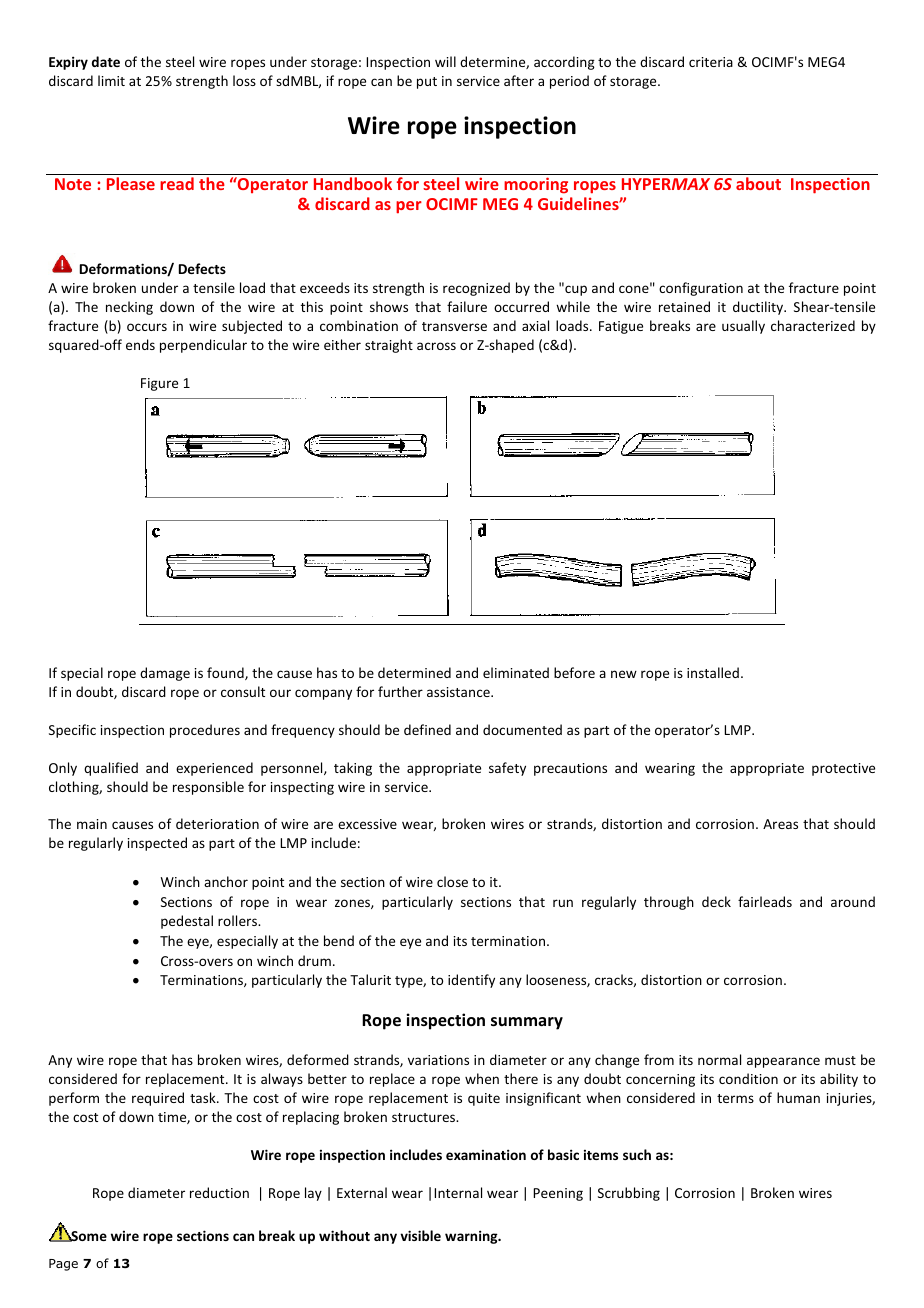  I want to click on put, so click(427, 83).
